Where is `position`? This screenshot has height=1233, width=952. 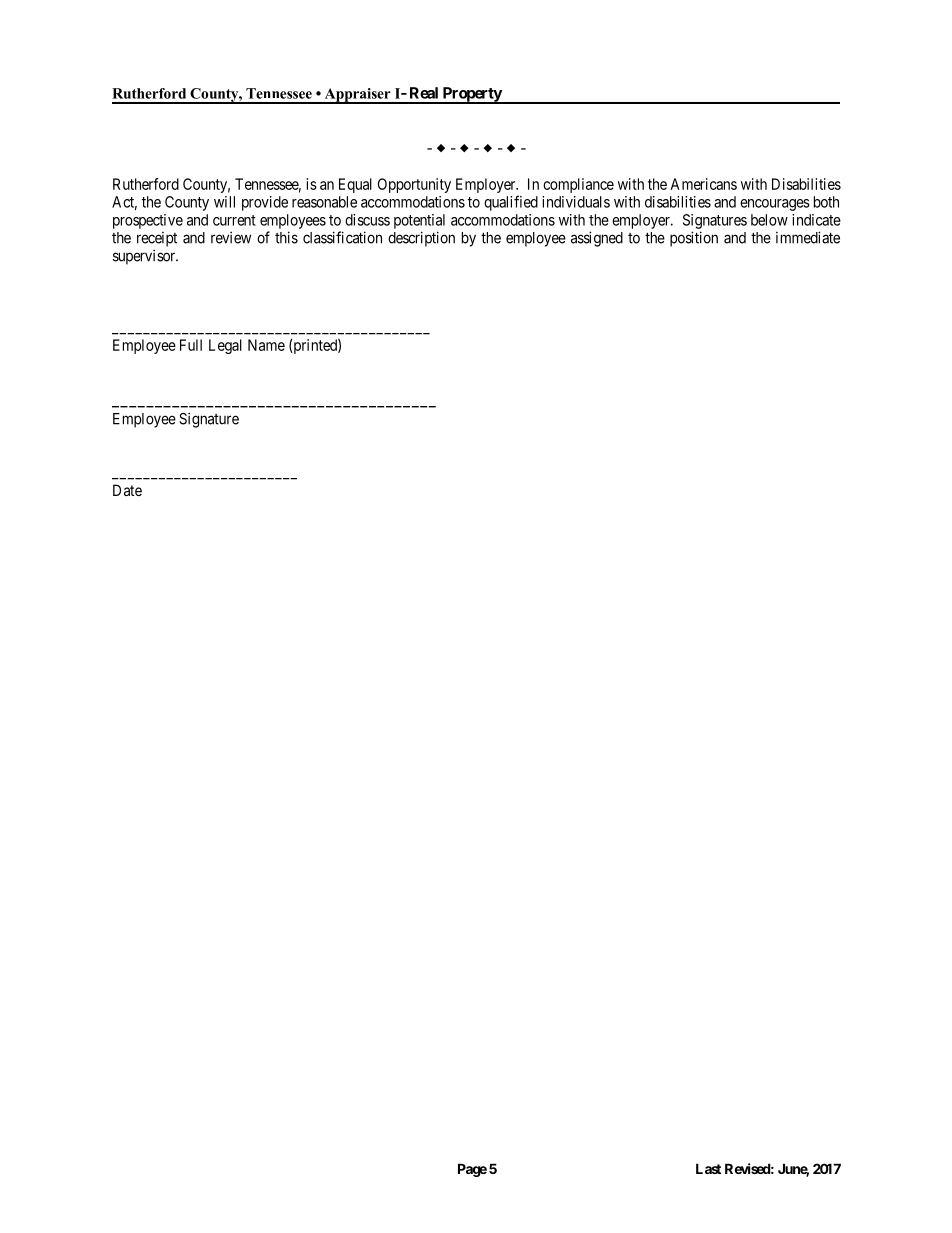
position is located at coordinates (694, 239).
